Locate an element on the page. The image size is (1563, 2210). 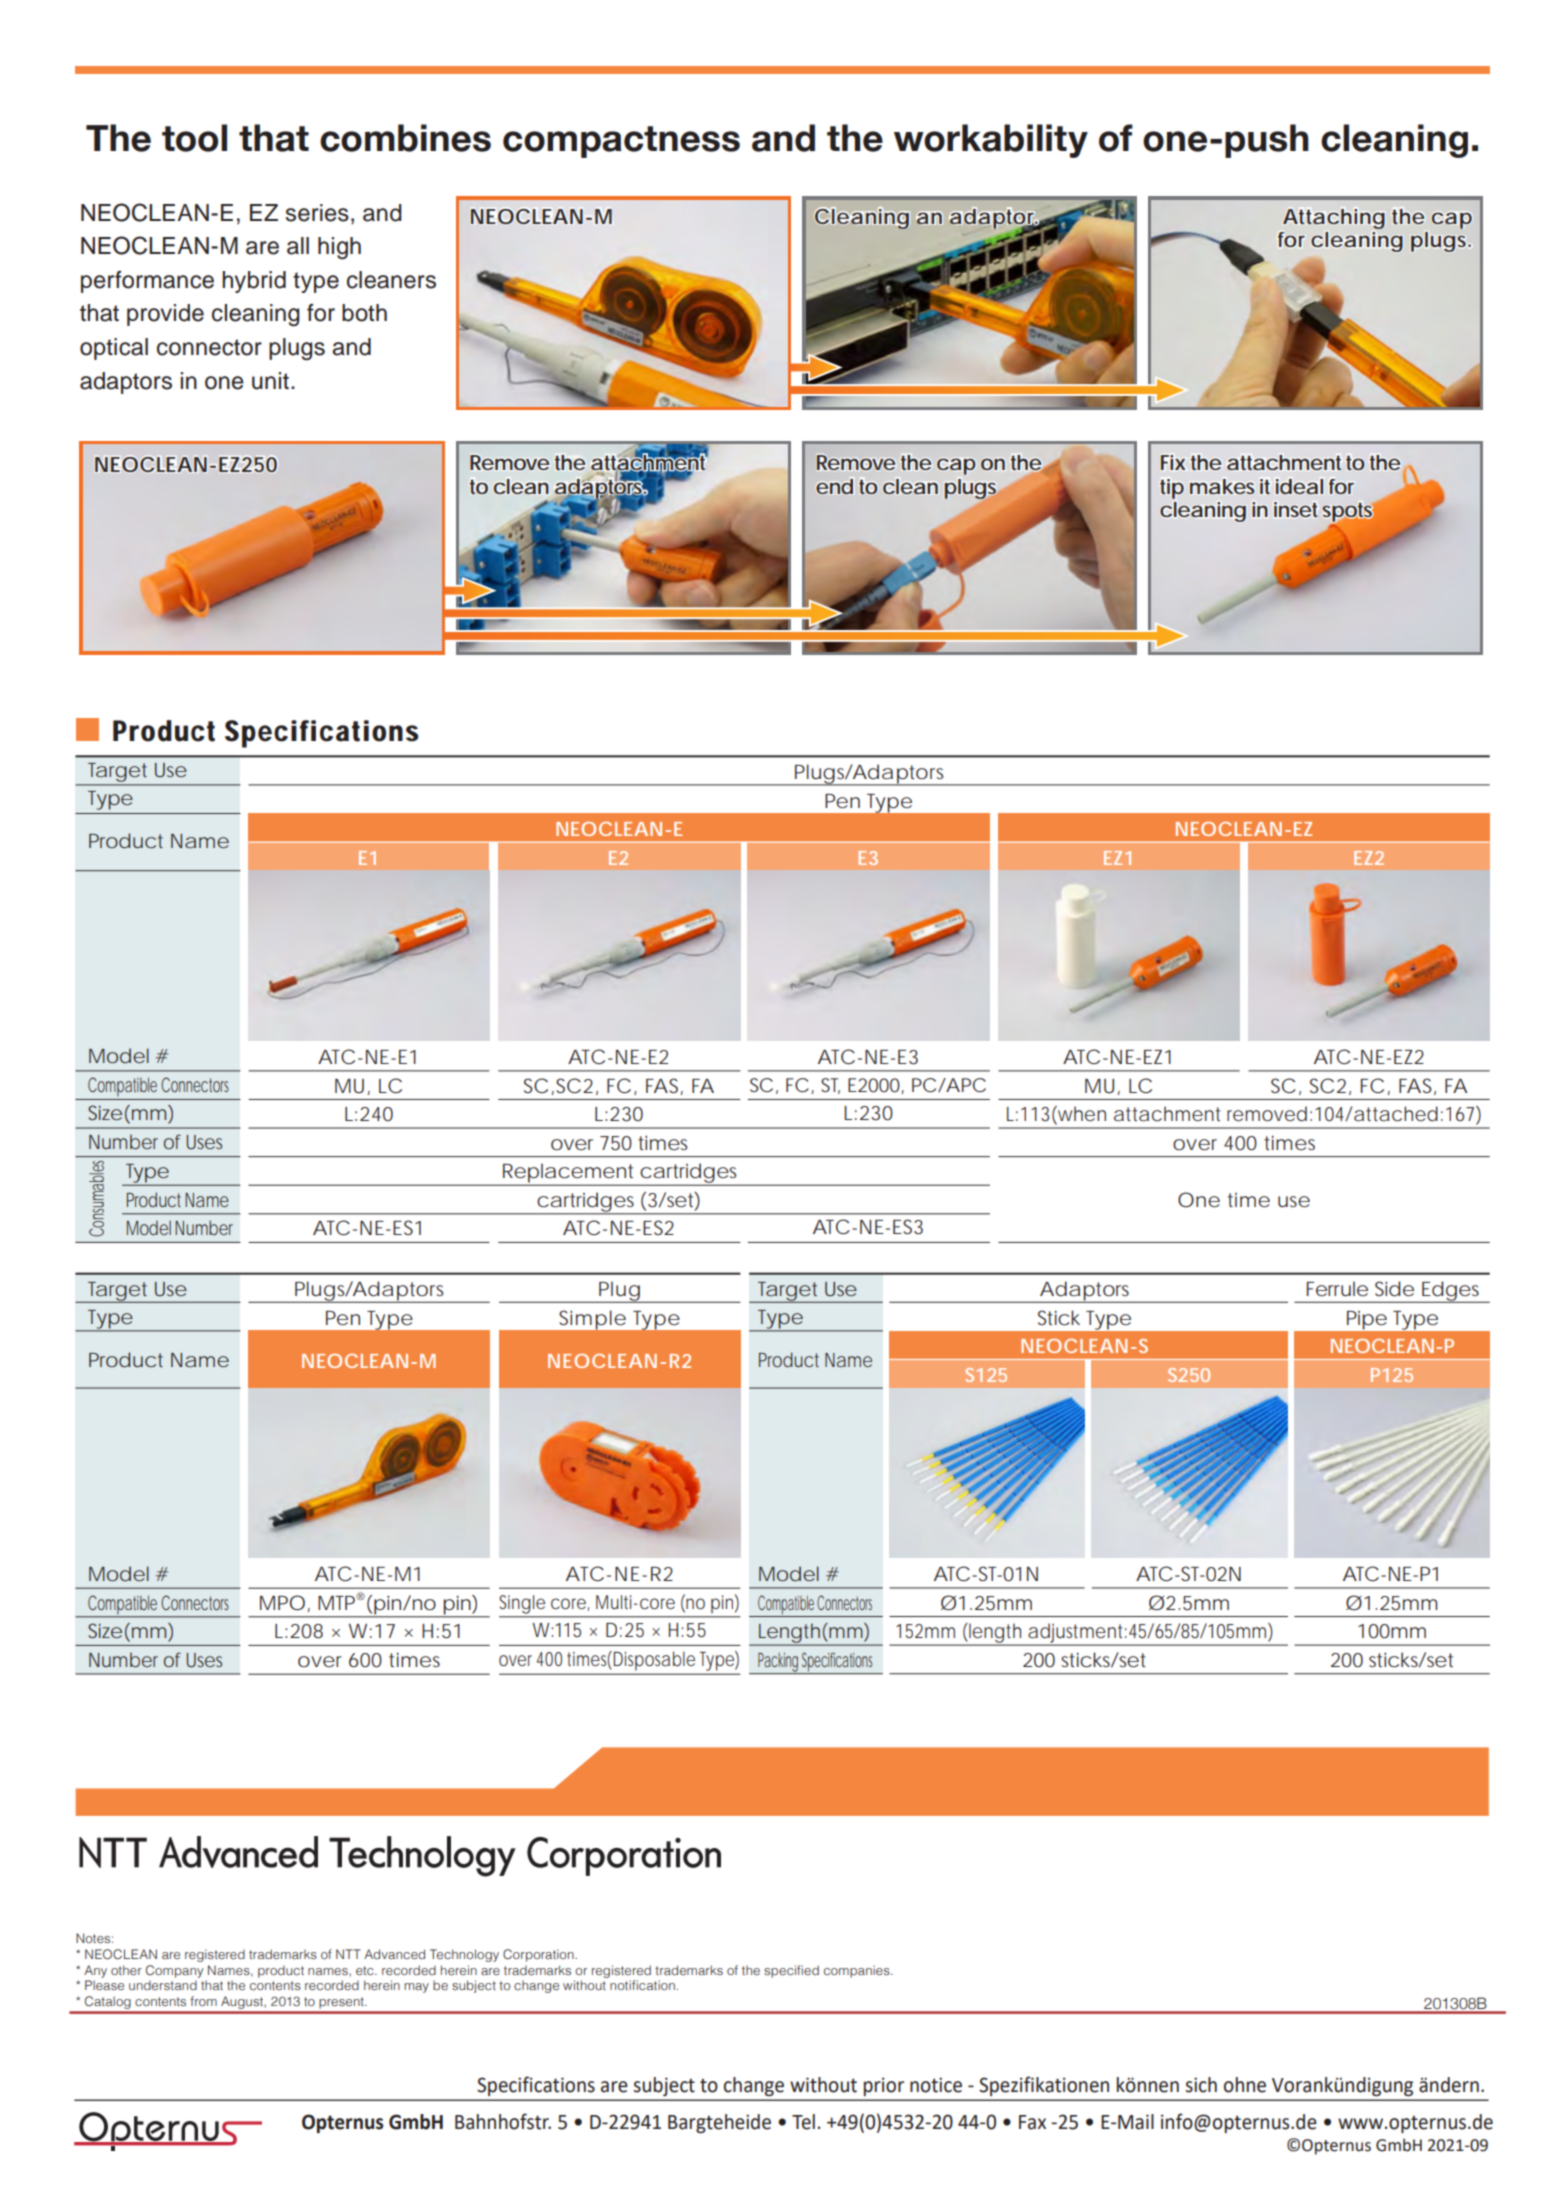
Attaching is located at coordinates (1334, 219).
